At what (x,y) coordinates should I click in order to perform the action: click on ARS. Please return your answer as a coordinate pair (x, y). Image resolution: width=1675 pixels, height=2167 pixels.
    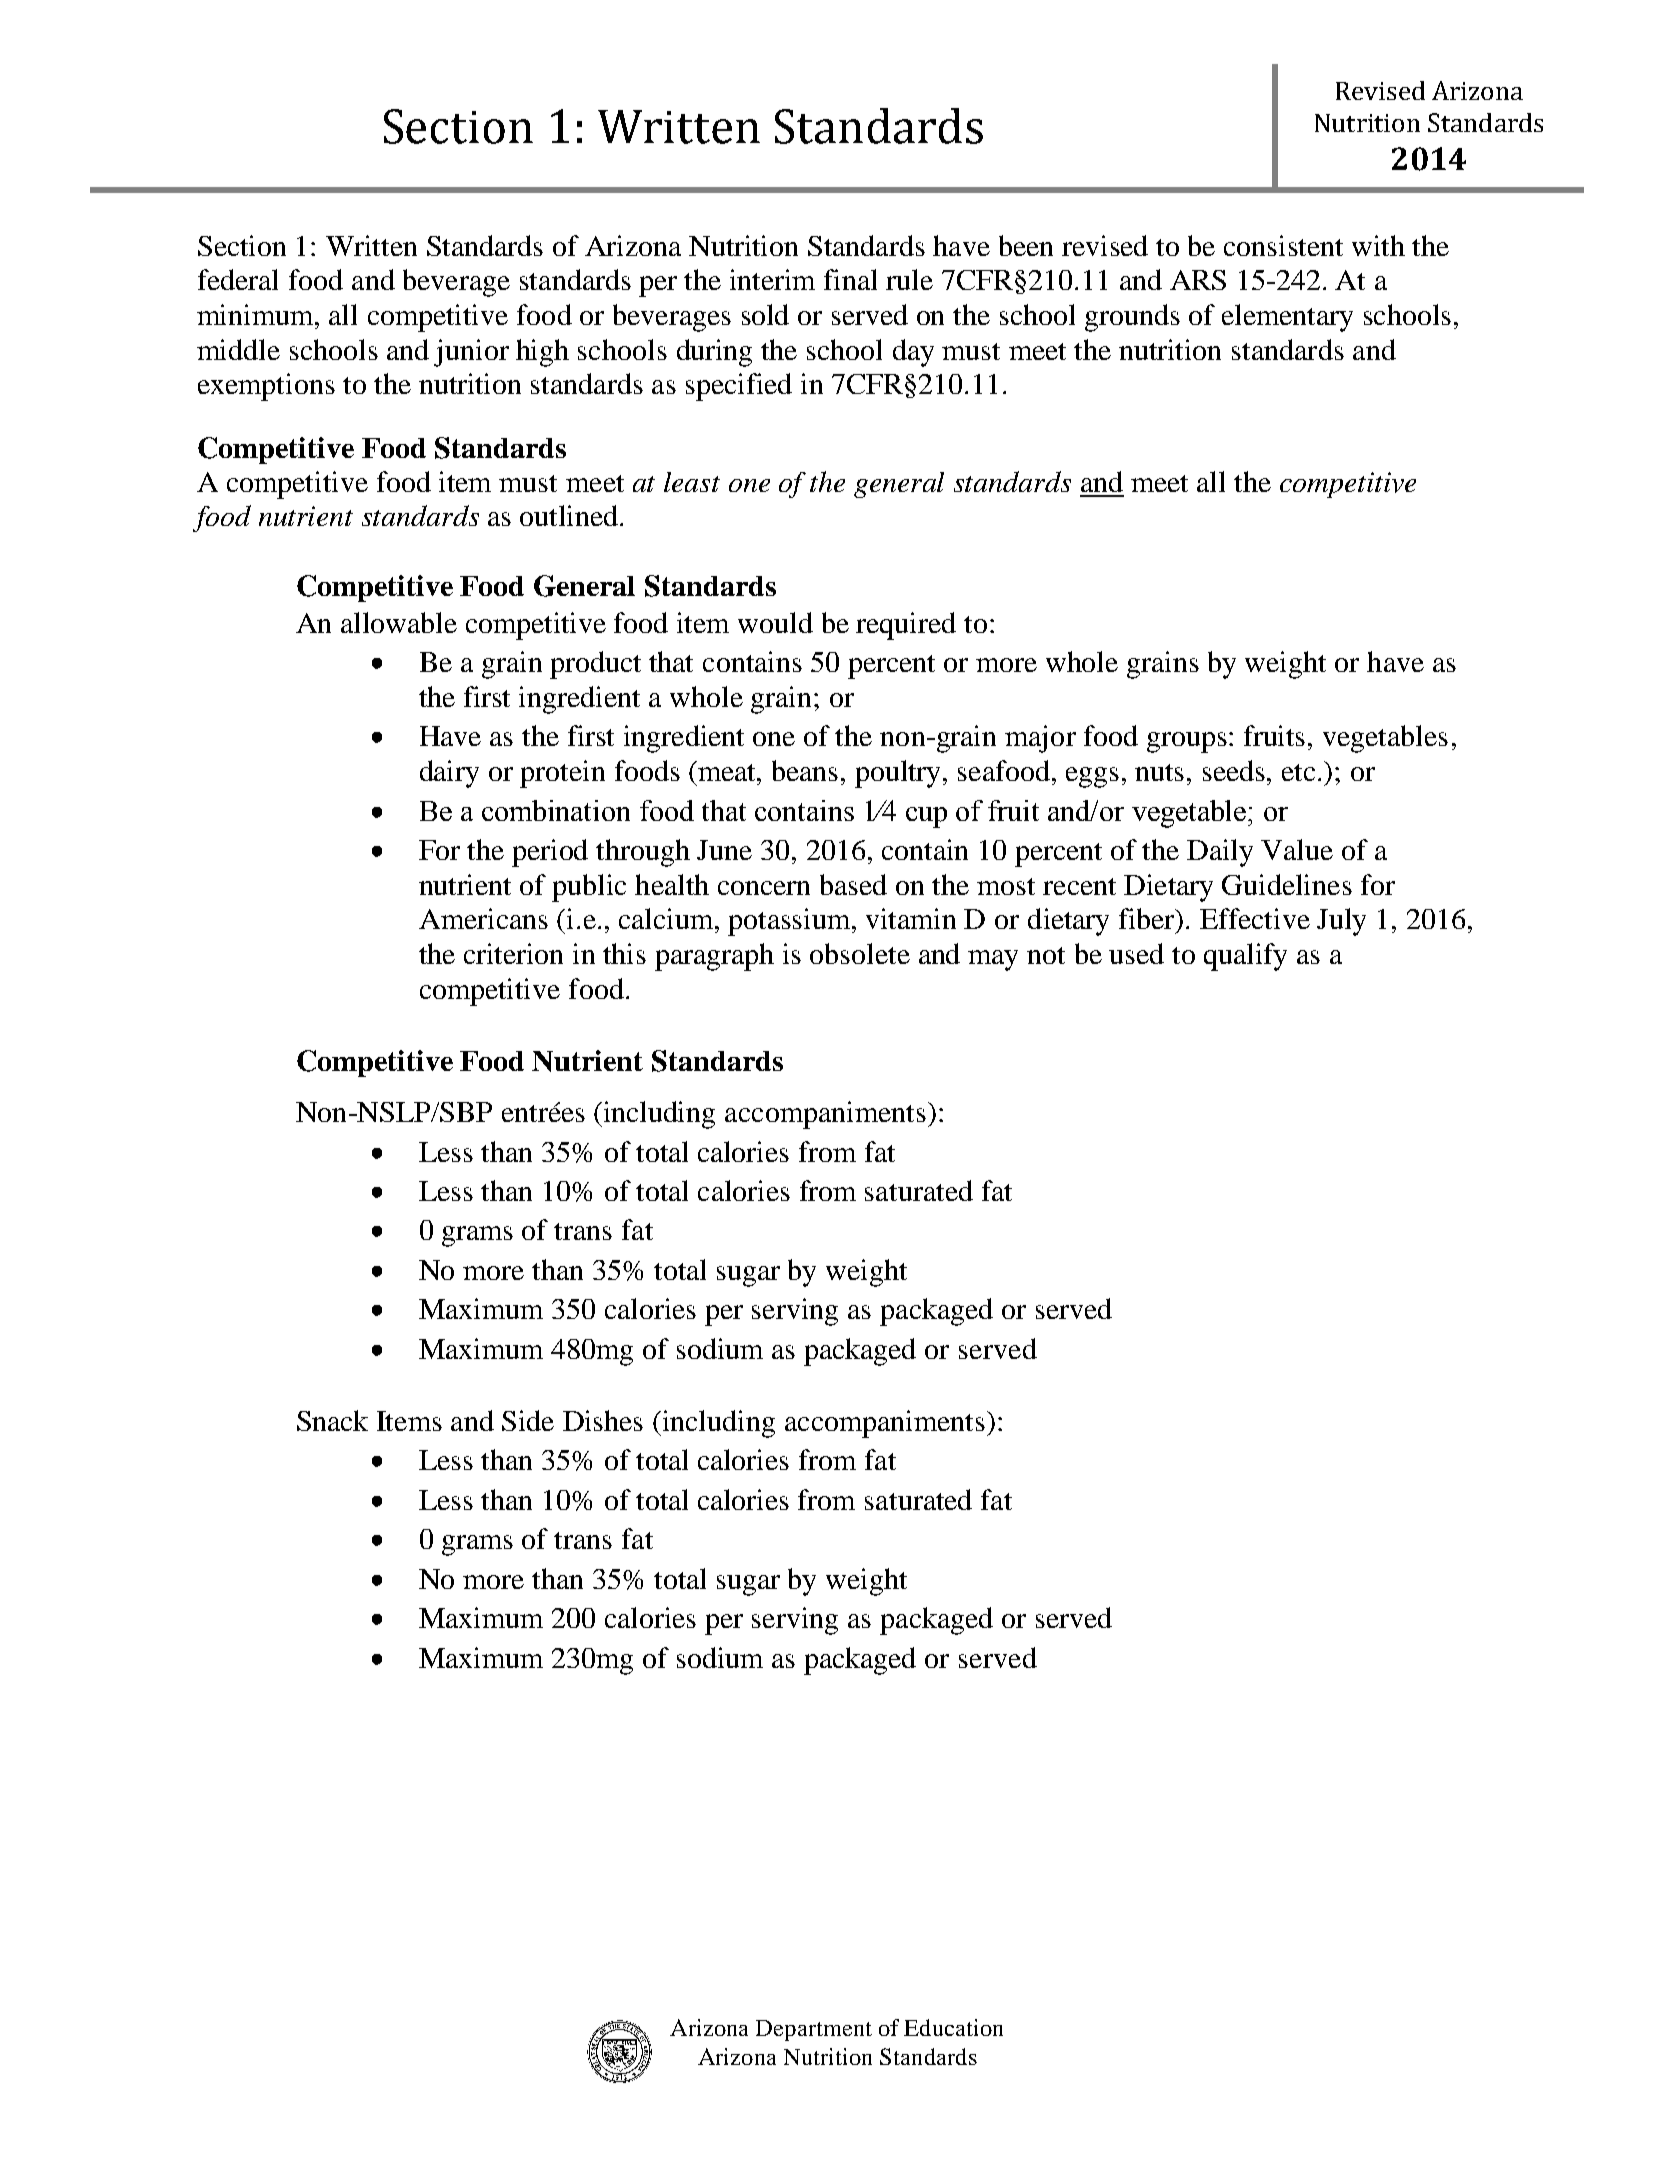
    Looking at the image, I should click on (1198, 280).
